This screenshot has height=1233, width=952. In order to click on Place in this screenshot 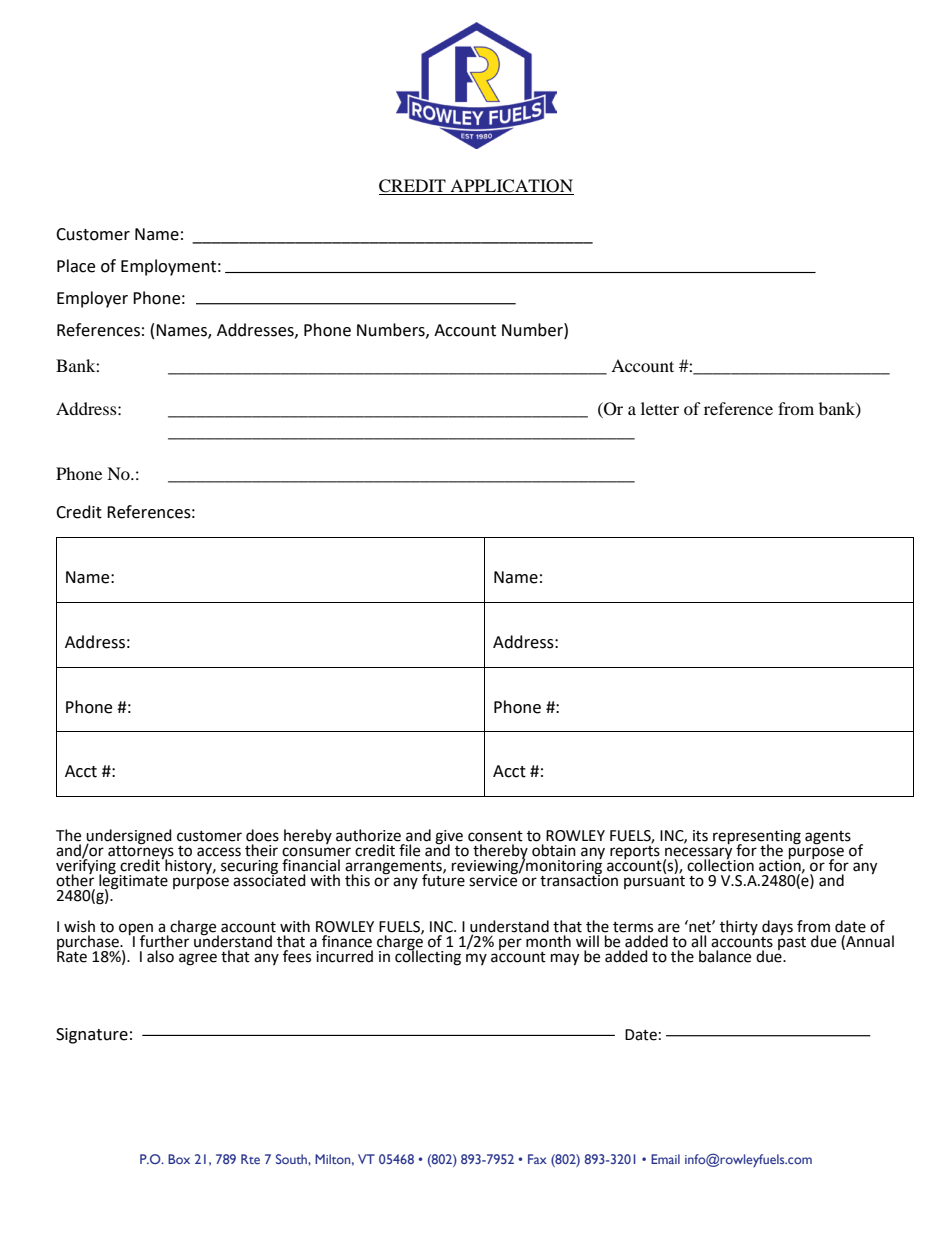, I will do `click(76, 266)`.
